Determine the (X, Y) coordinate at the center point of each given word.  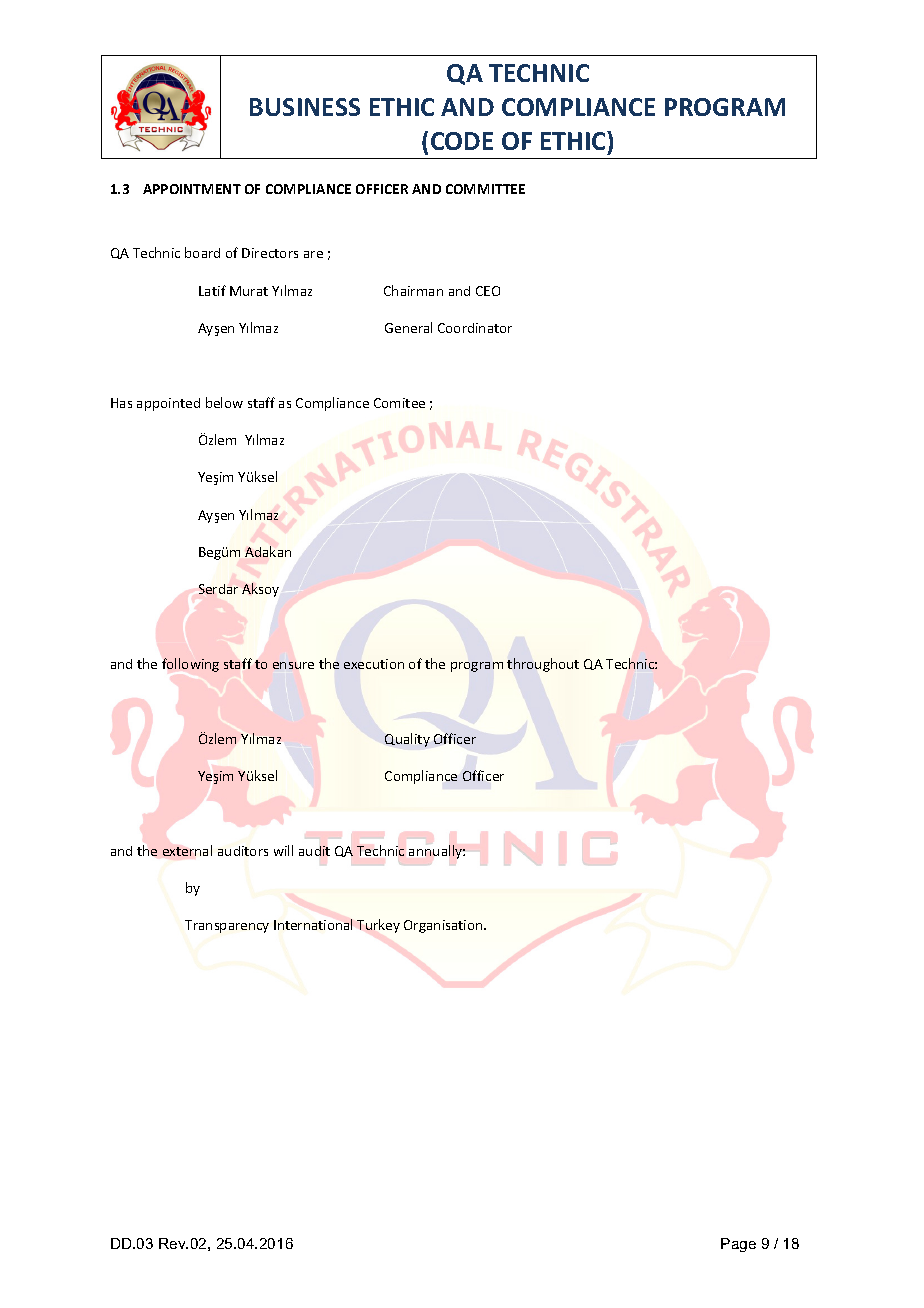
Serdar (218, 589)
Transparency (227, 926)
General (408, 327)
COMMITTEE (485, 189)
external (187, 850)
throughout (543, 665)
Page (738, 1245)
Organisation (444, 926)
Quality (407, 740)
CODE (462, 141)
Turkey (378, 926)
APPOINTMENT (192, 189)
